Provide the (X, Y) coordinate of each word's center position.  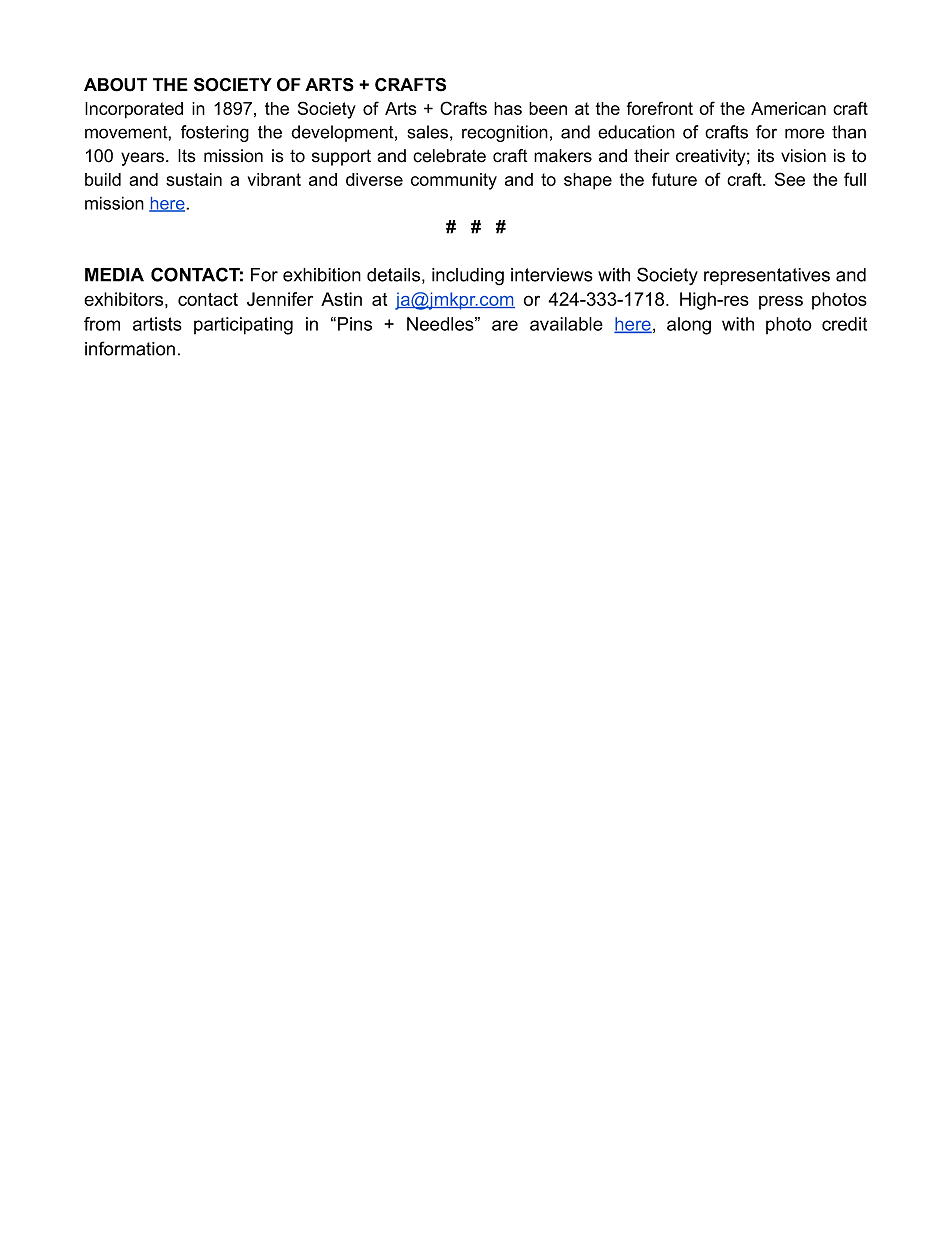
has (508, 108)
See (790, 179)
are (505, 325)
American (788, 108)
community (454, 181)
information (130, 348)
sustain (194, 179)
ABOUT (115, 85)
